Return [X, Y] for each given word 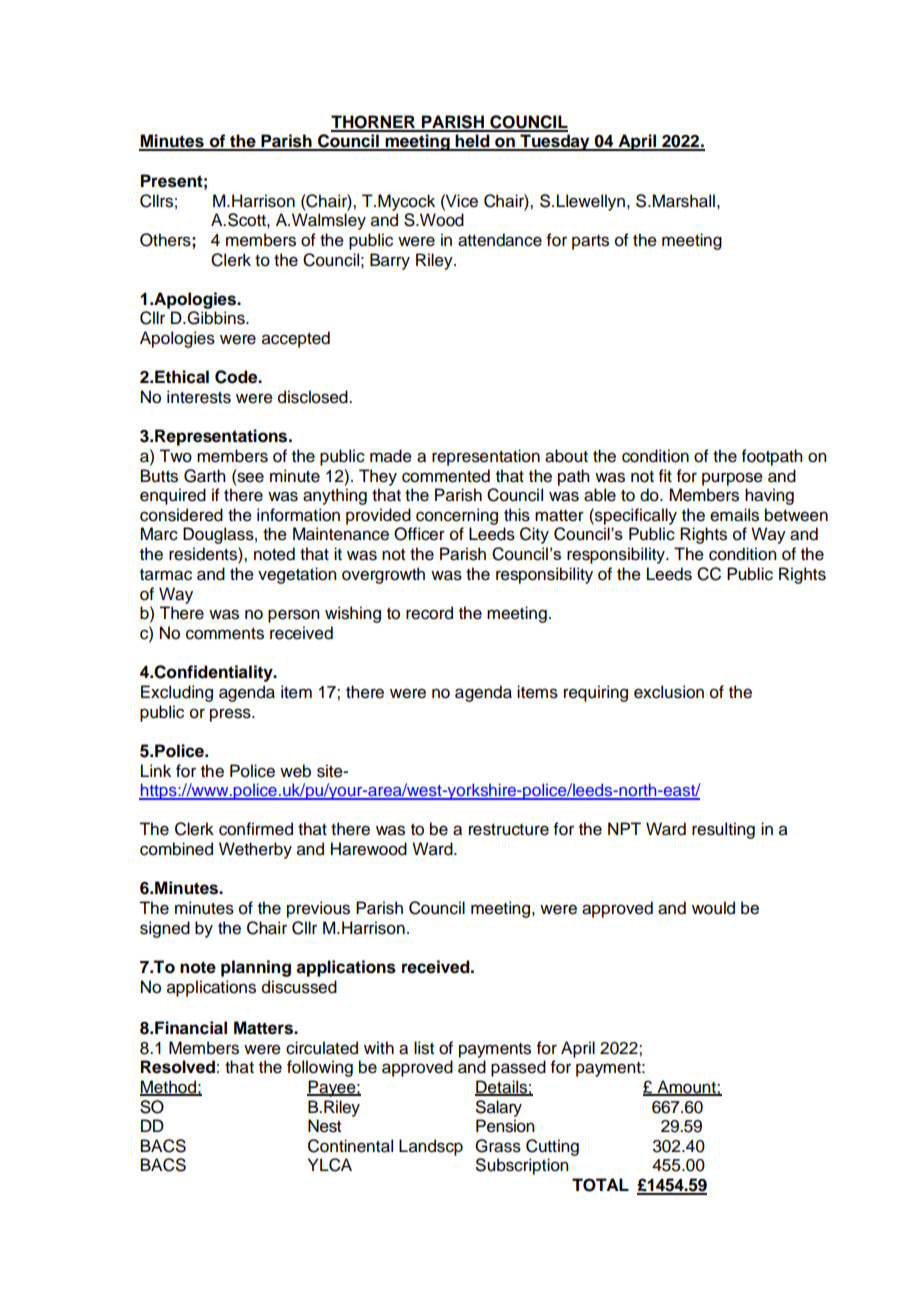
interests [199, 397]
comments [225, 634]
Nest [324, 1126]
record [429, 613]
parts [590, 242]
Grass [498, 1146]
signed [165, 929]
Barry [390, 261]
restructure [509, 830]
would [713, 908]
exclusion [669, 692]
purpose [732, 479]
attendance [500, 240]
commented [446, 476]
